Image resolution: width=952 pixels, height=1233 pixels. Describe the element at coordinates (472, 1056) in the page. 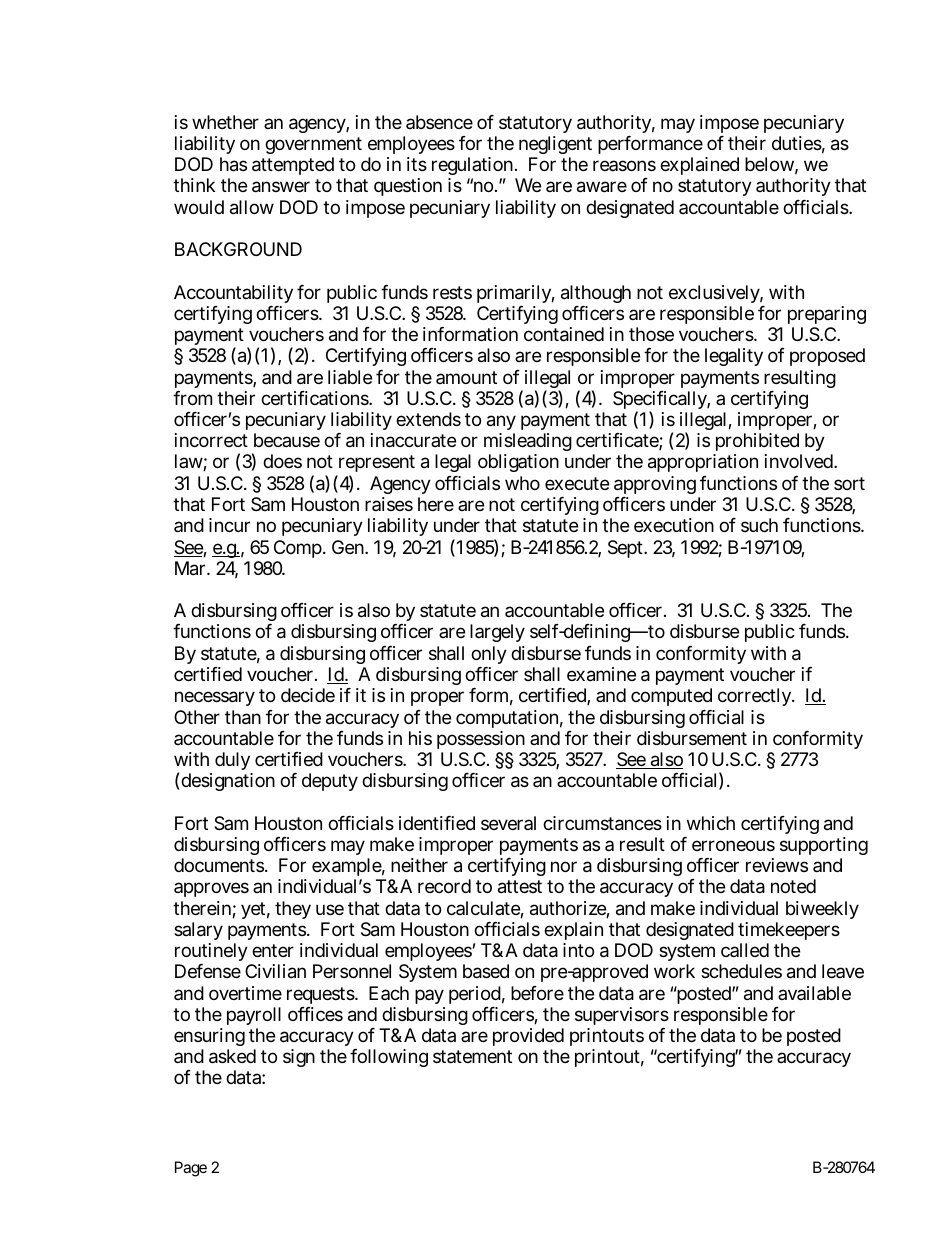

I see `statement` at that location.
